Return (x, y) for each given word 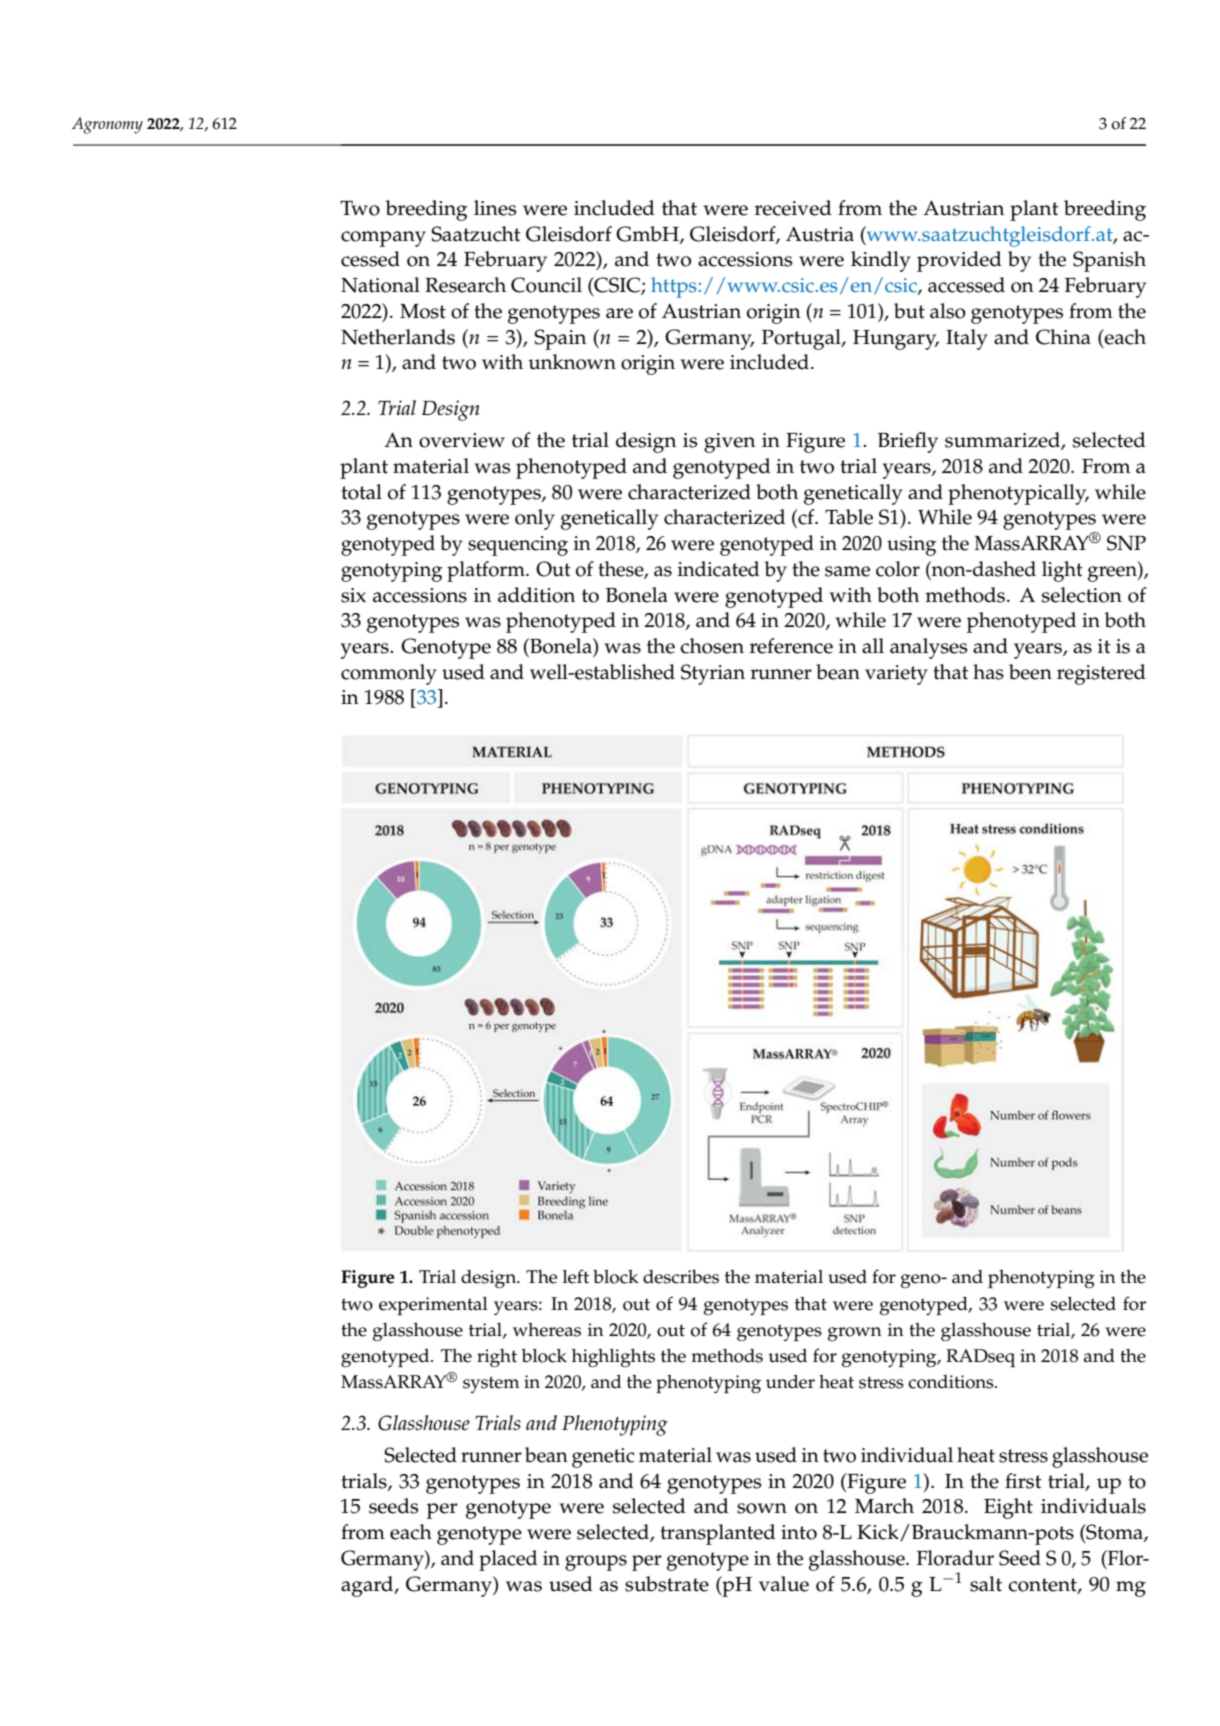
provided (959, 261)
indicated (718, 569)
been (1030, 672)
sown (762, 1508)
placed (508, 1560)
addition (536, 595)
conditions (952, 1382)
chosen (712, 646)
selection (1082, 595)
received (793, 208)
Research (465, 285)
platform (487, 571)
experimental (433, 1305)
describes (681, 1277)
